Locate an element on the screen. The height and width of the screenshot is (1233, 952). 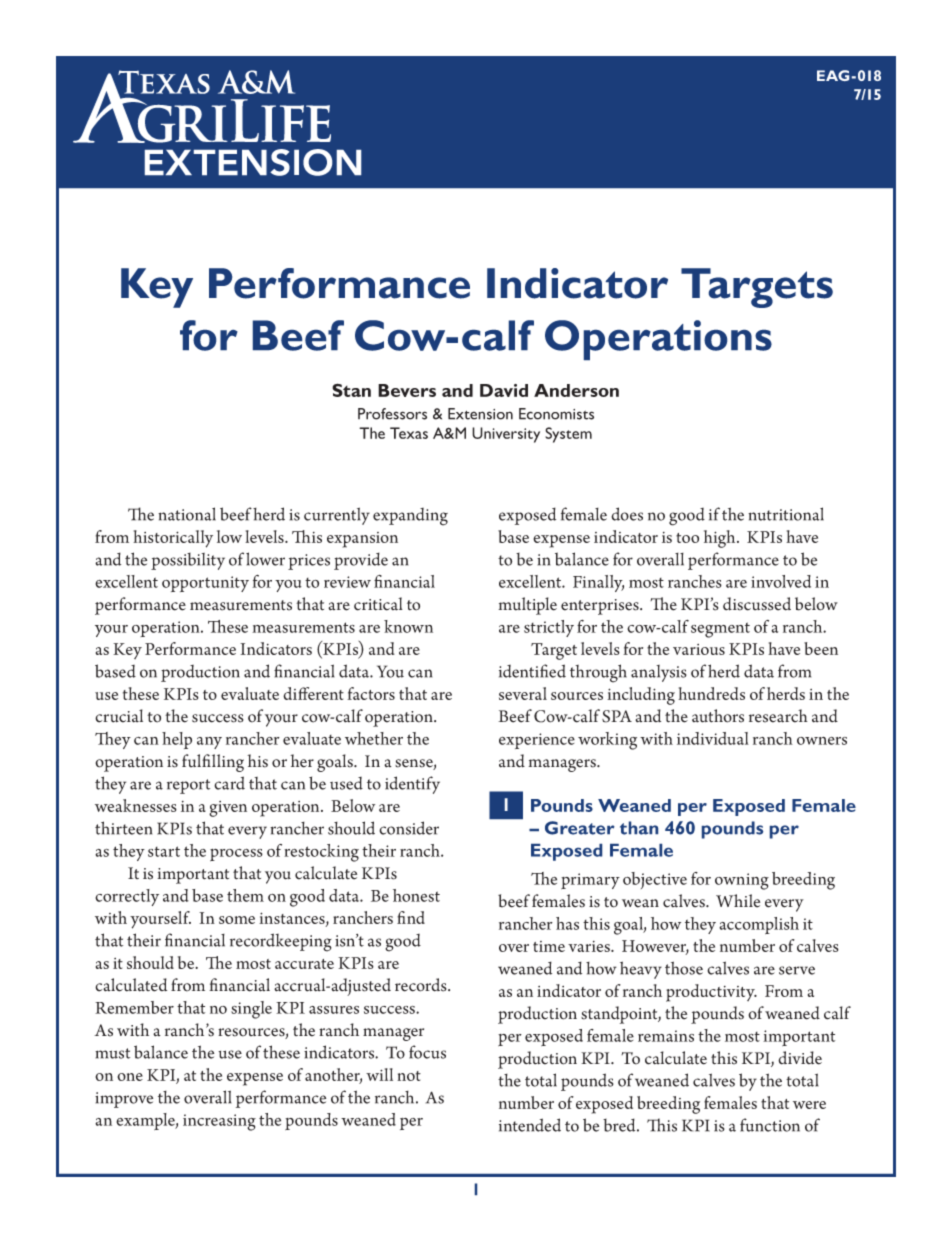
intended is located at coordinates (530, 1125).
